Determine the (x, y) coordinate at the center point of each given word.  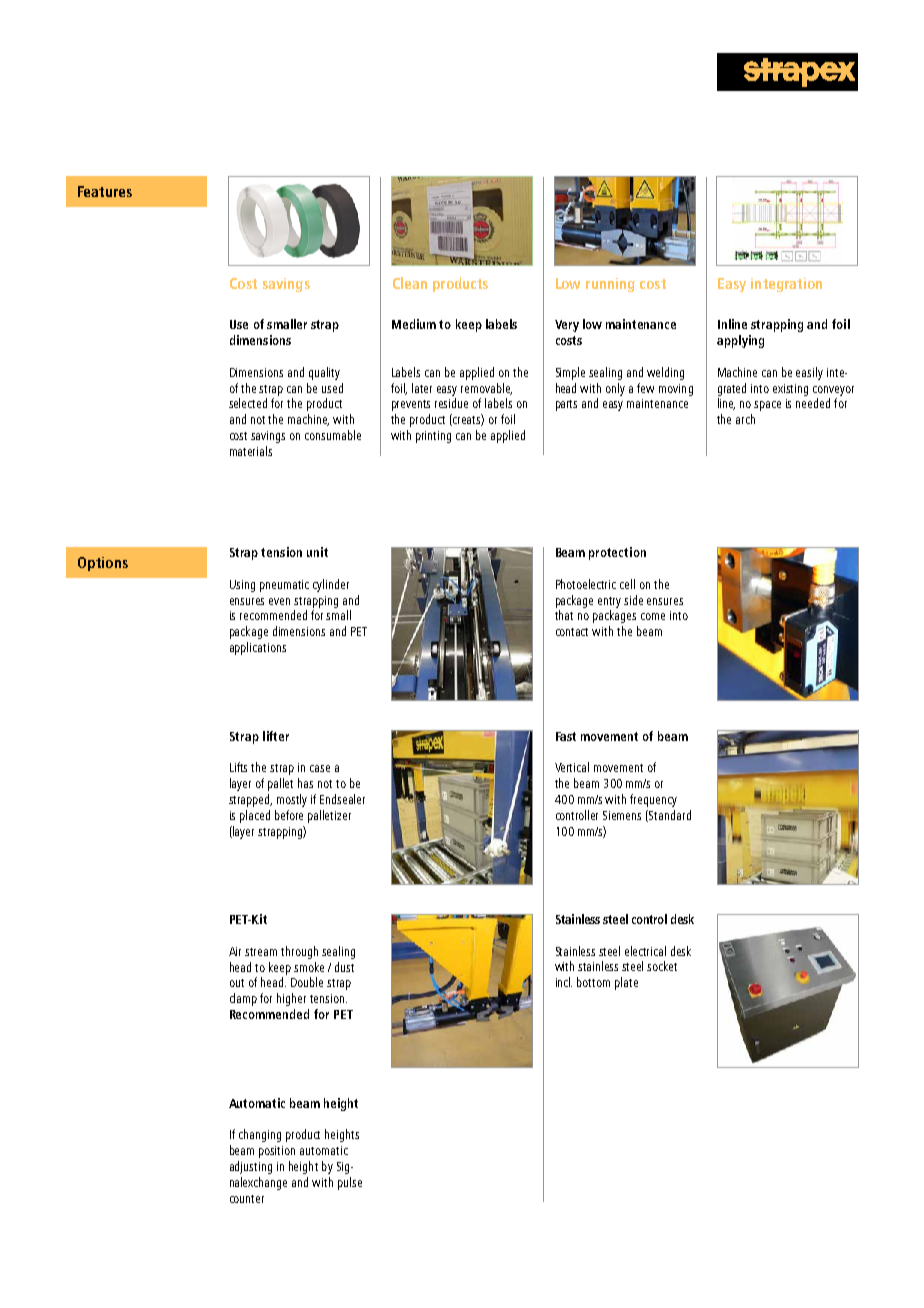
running (610, 285)
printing (433, 437)
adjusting (251, 1167)
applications (258, 648)
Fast (566, 736)
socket (662, 966)
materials (251, 451)
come (653, 616)
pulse (350, 1183)
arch (745, 419)
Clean (410, 283)
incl (564, 982)
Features (105, 191)
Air (235, 951)
